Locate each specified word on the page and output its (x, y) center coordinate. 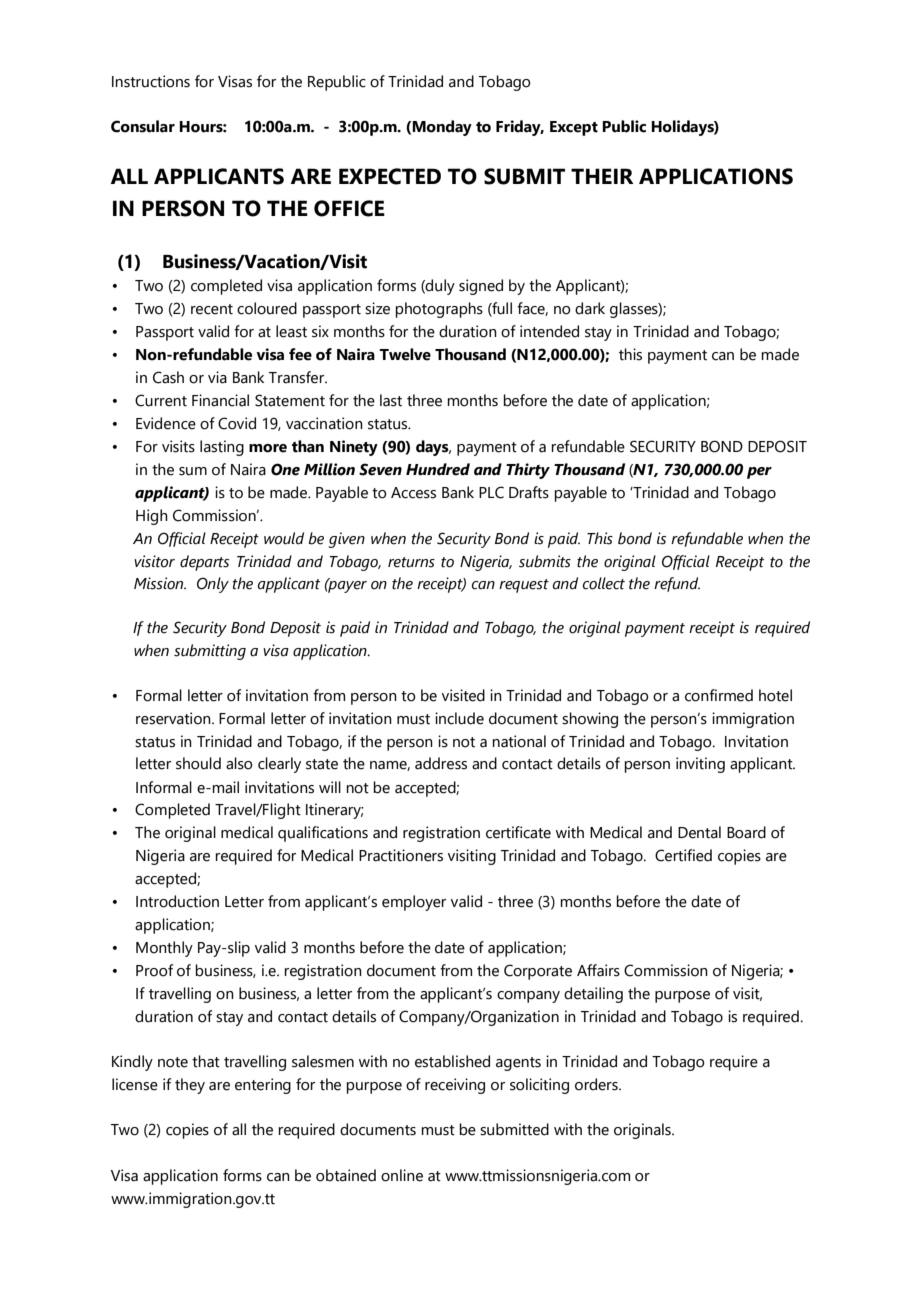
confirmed (719, 695)
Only (213, 585)
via (217, 377)
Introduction (177, 901)
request (524, 586)
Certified (683, 855)
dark (590, 308)
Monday (442, 128)
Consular (143, 126)
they (190, 1086)
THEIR (602, 176)
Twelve (405, 354)
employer (414, 903)
